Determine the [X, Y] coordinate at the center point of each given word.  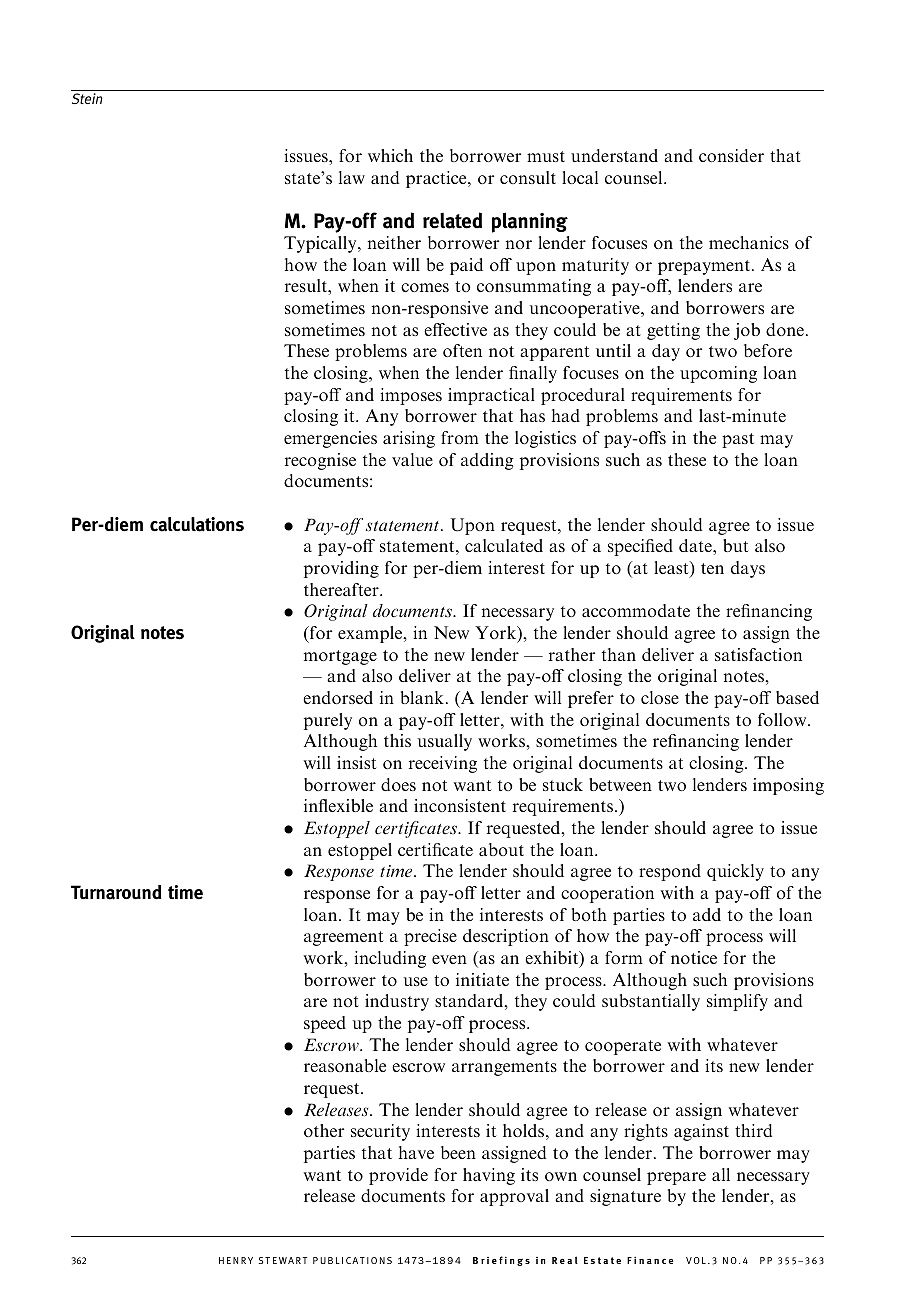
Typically [321, 244]
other [324, 1130]
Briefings [501, 1261]
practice [437, 179]
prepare [676, 1178]
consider [731, 155]
